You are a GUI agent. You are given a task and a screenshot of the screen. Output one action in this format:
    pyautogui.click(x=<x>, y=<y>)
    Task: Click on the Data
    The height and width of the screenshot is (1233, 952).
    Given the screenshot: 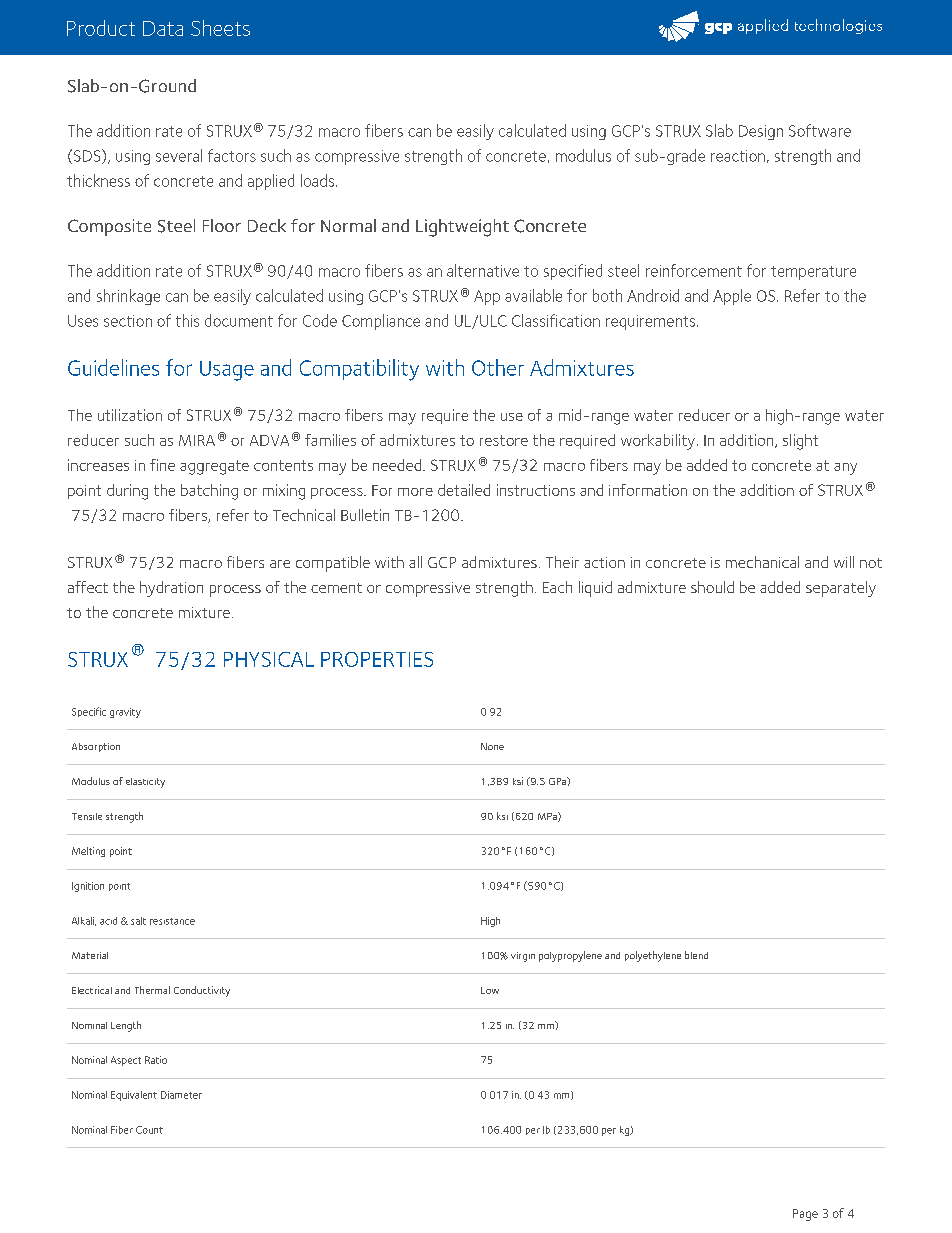 What is the action you would take?
    pyautogui.click(x=163, y=28)
